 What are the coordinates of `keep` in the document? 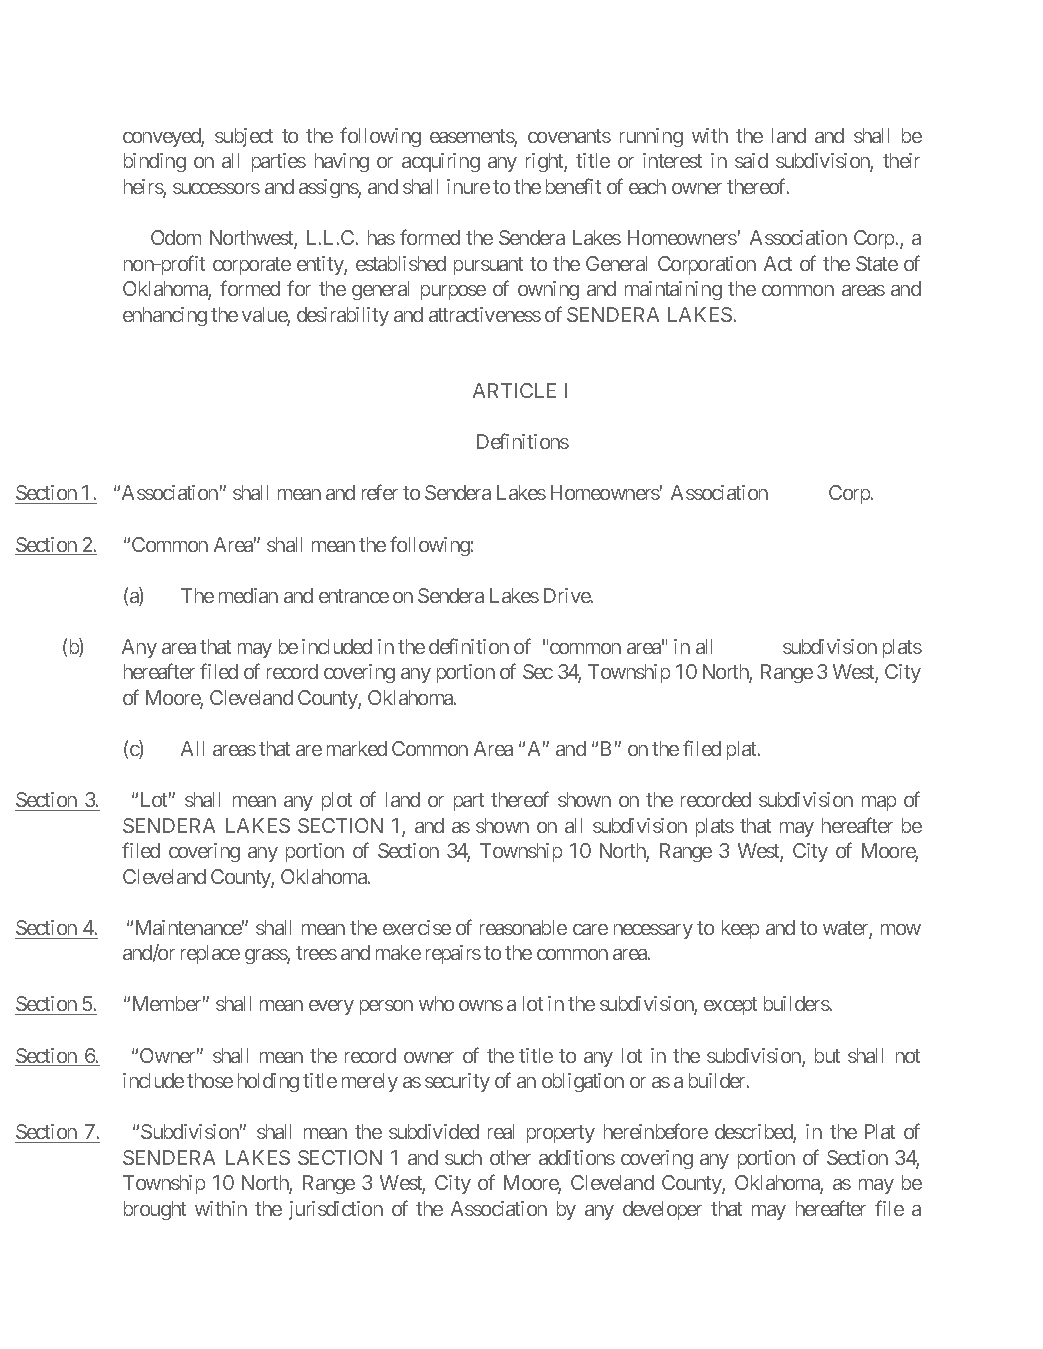 It's located at (740, 929).
